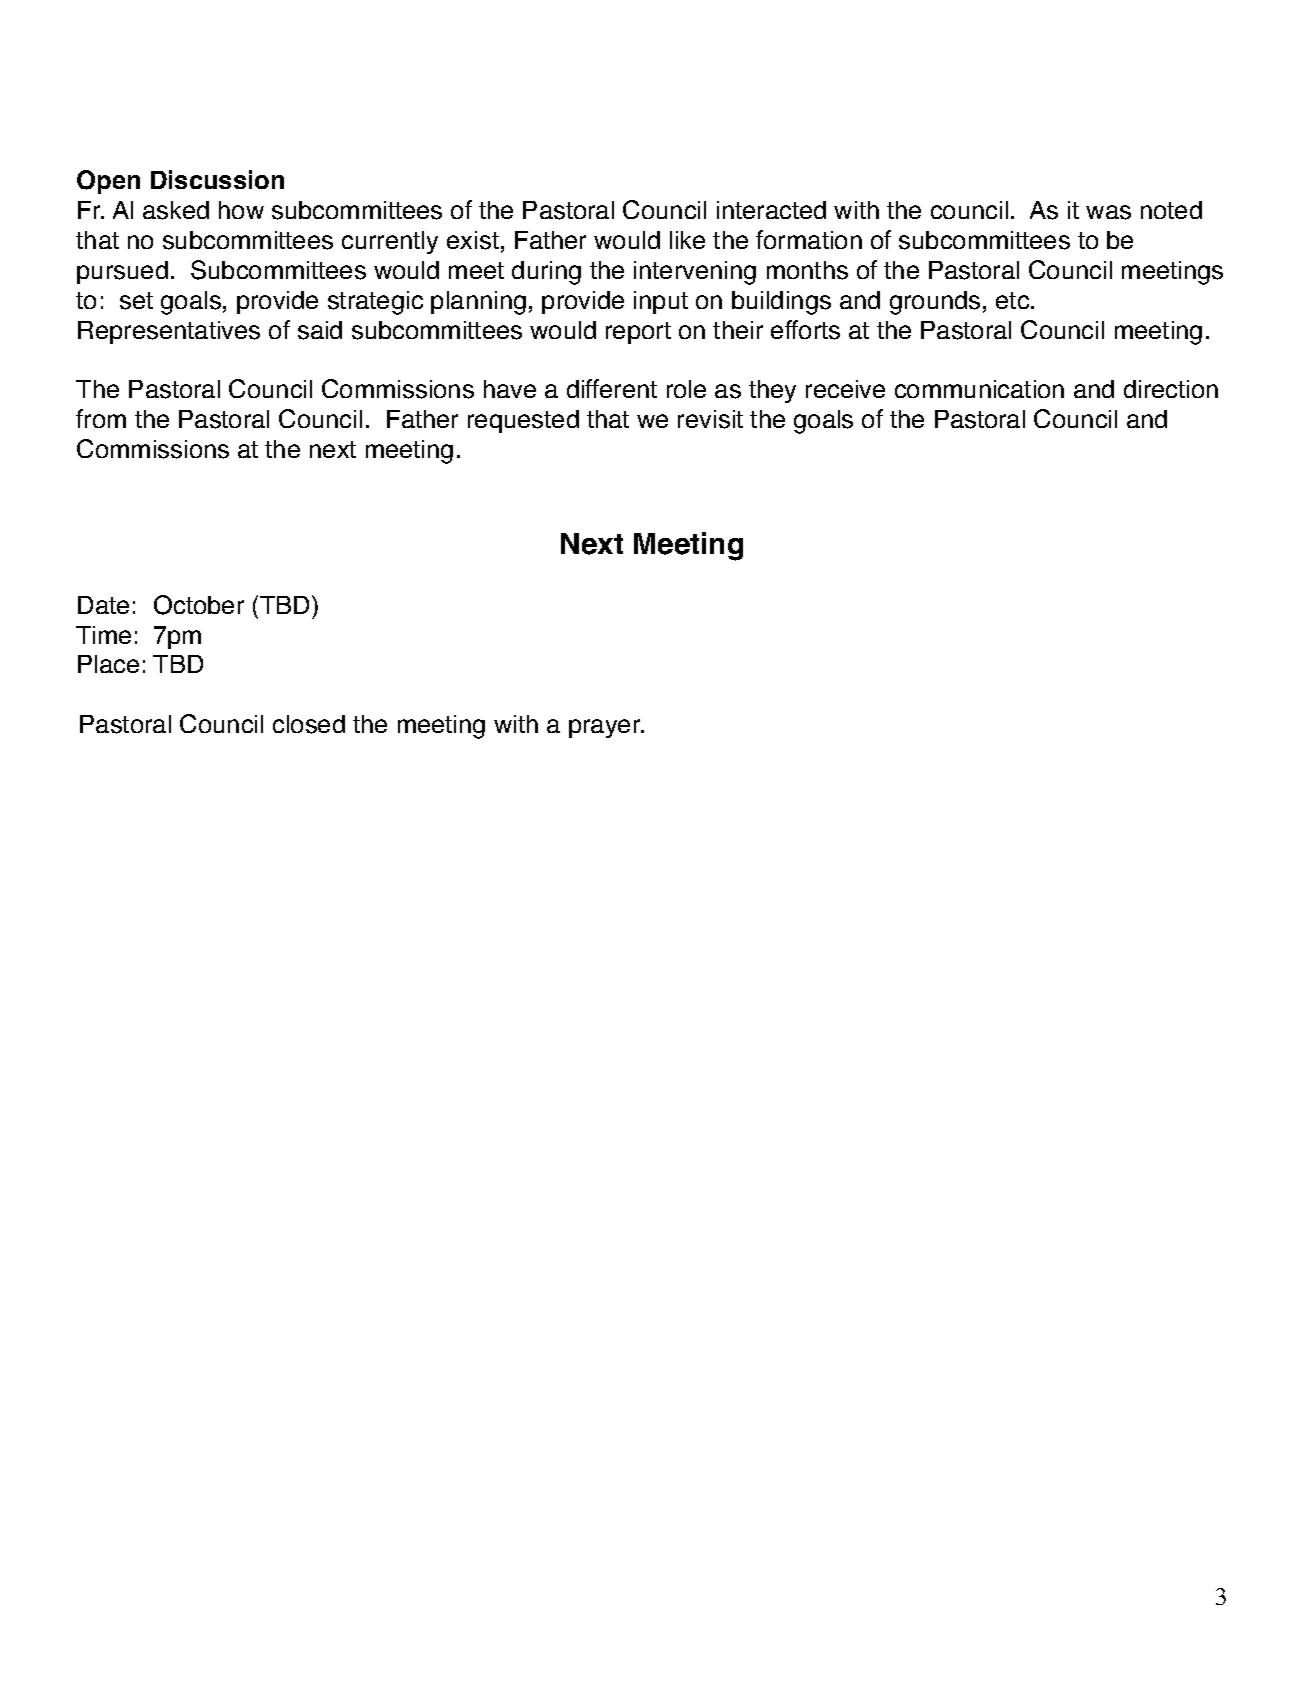 This screenshot has height=1689, width=1305. What do you see at coordinates (606, 728) in the screenshot?
I see `prayer` at bounding box center [606, 728].
